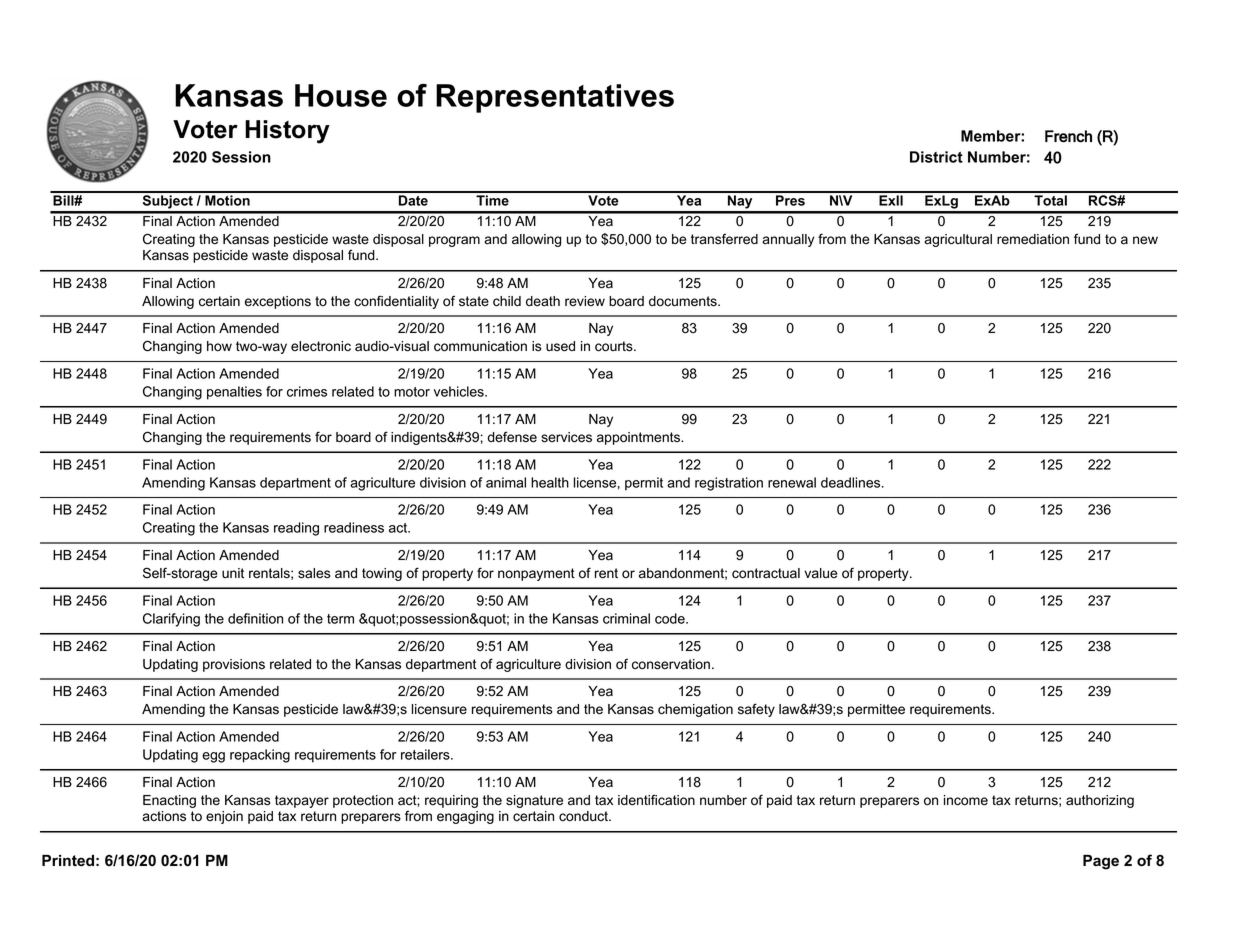  I want to click on appointments, so click(639, 438).
